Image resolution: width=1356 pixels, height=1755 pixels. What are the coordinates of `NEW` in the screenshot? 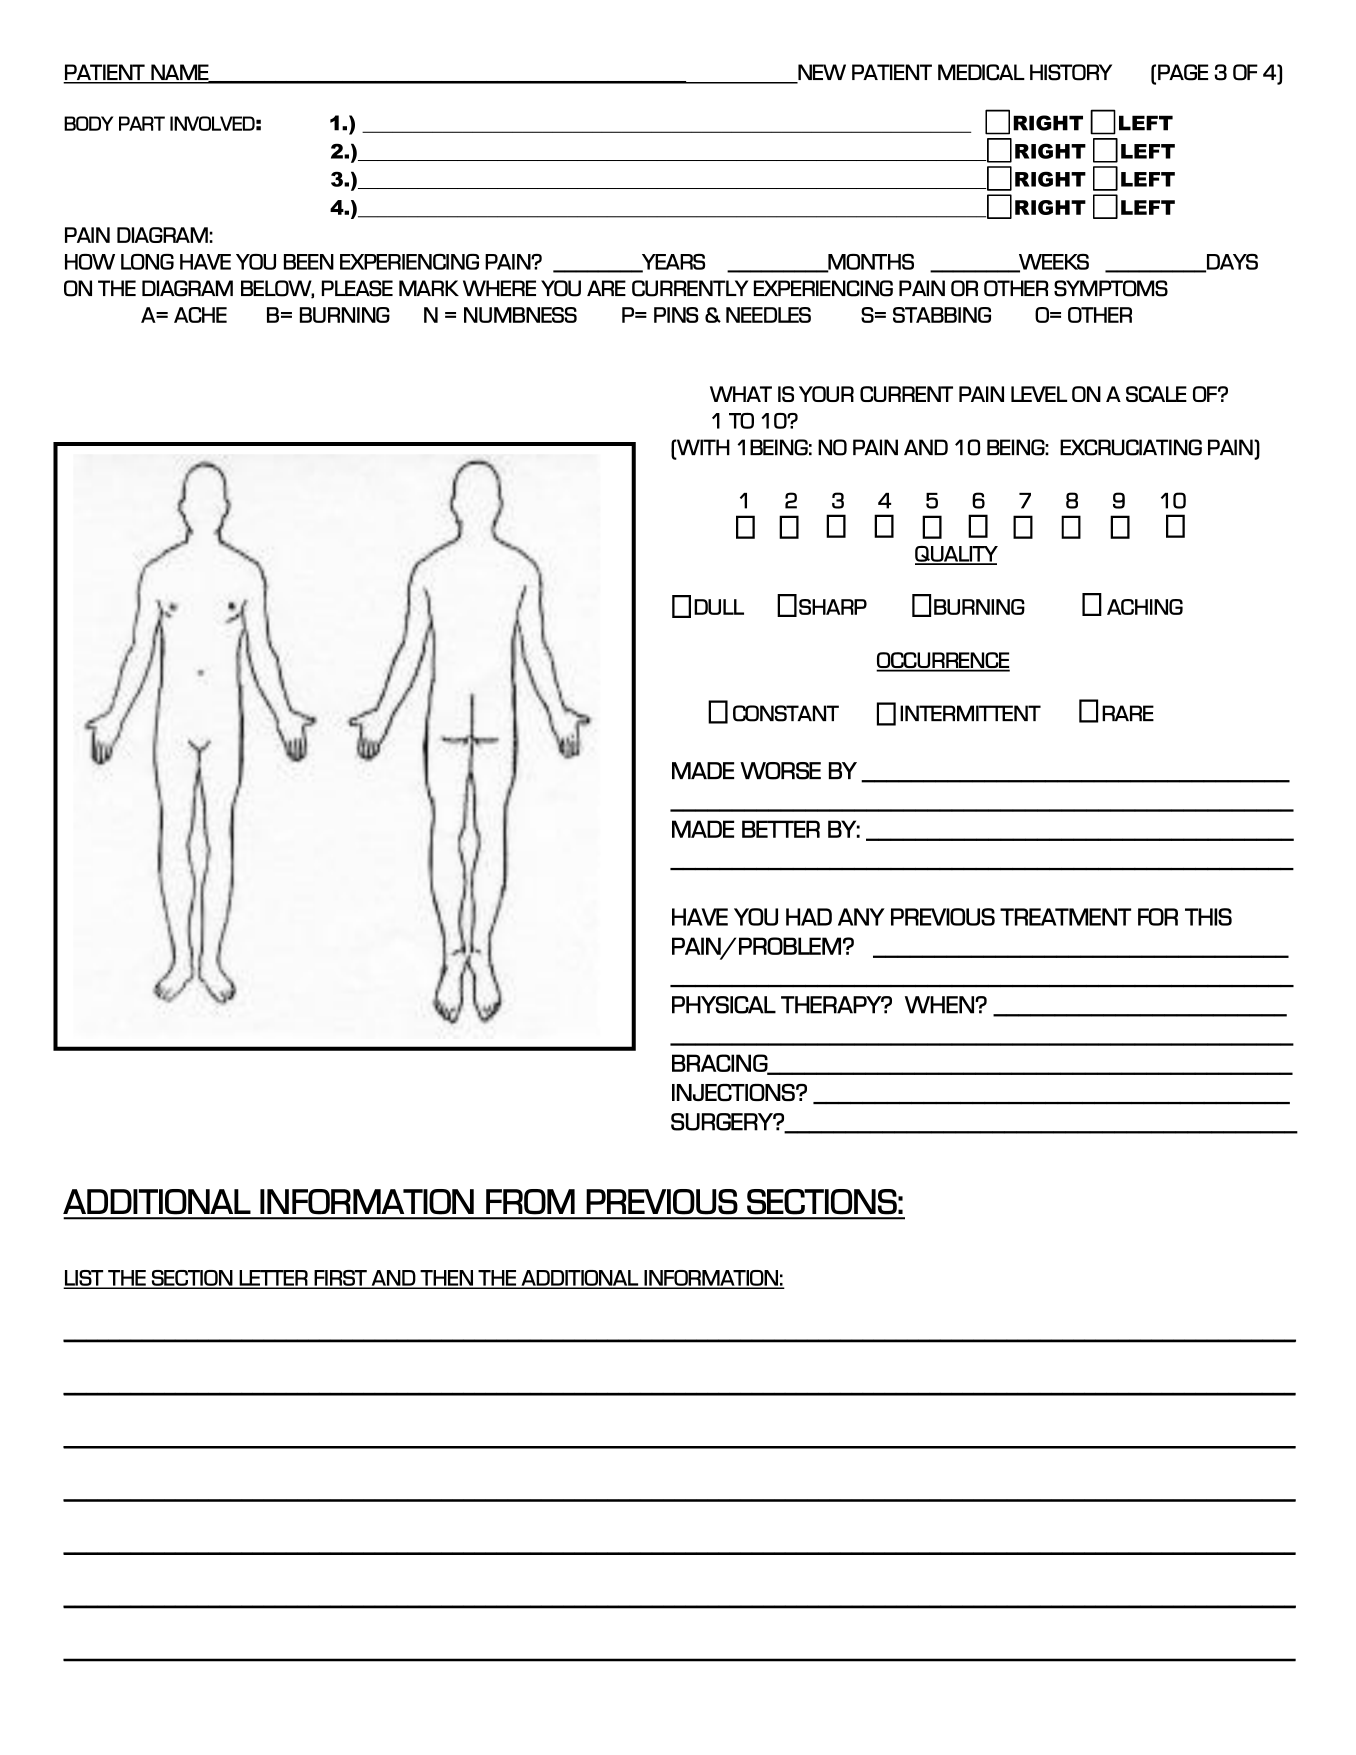 It's located at (822, 72).
